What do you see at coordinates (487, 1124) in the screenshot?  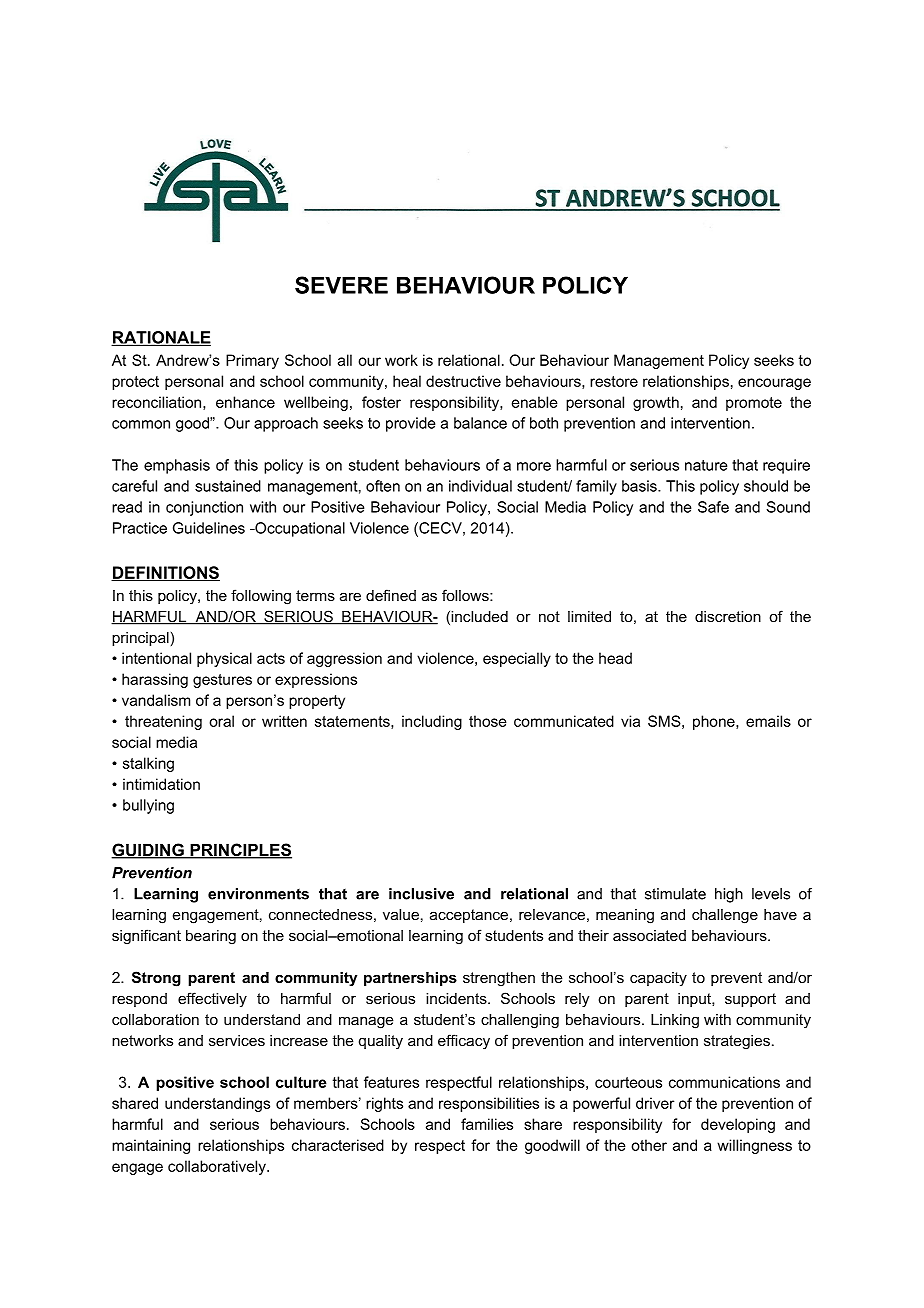 I see `families` at bounding box center [487, 1124].
